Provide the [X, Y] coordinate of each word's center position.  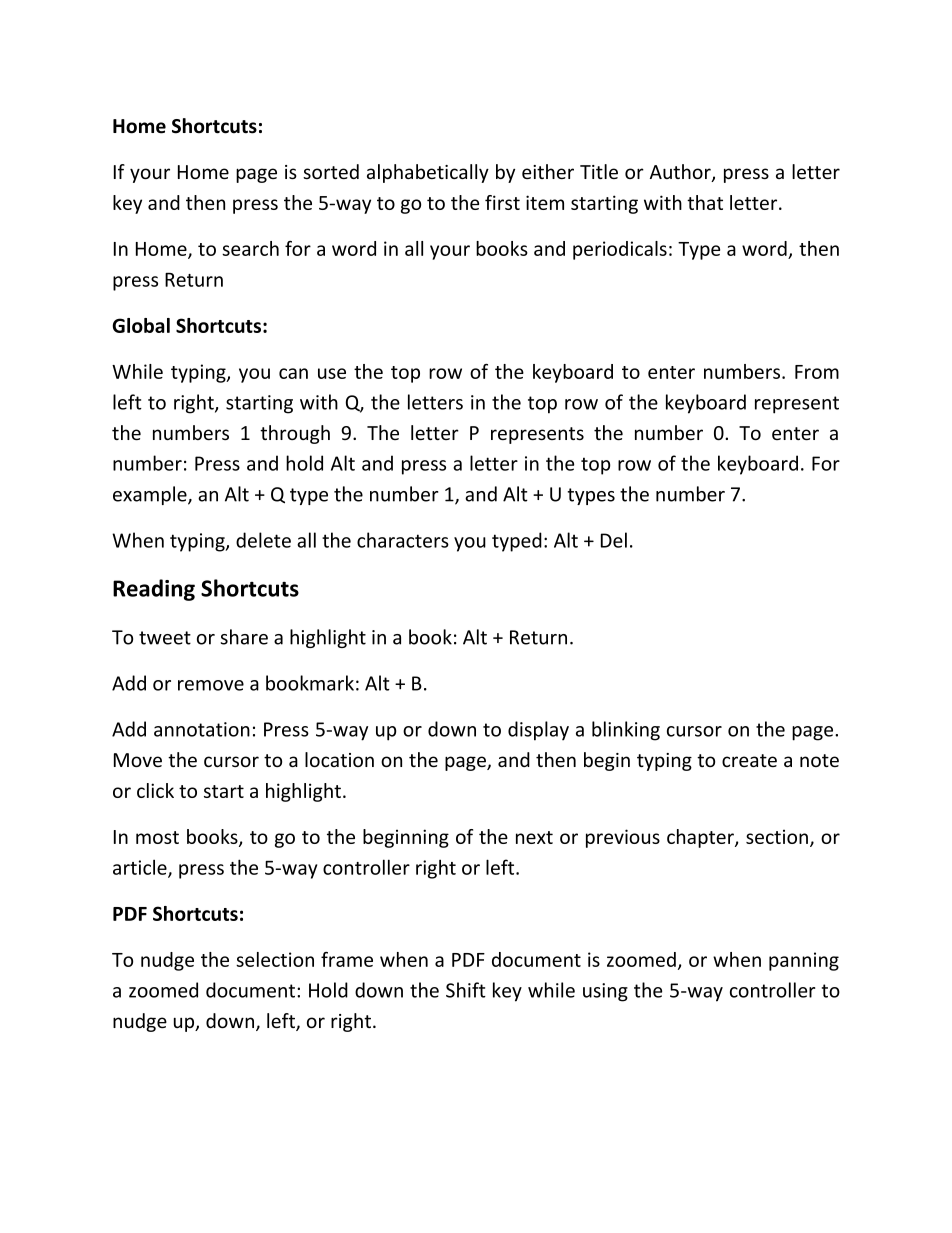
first [502, 202]
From [817, 372]
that [705, 202]
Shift [466, 990]
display [538, 731]
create [749, 760]
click [155, 790]
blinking [626, 731]
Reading [154, 590]
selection [275, 959]
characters [403, 540]
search [250, 248]
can [293, 373]
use [332, 373]
